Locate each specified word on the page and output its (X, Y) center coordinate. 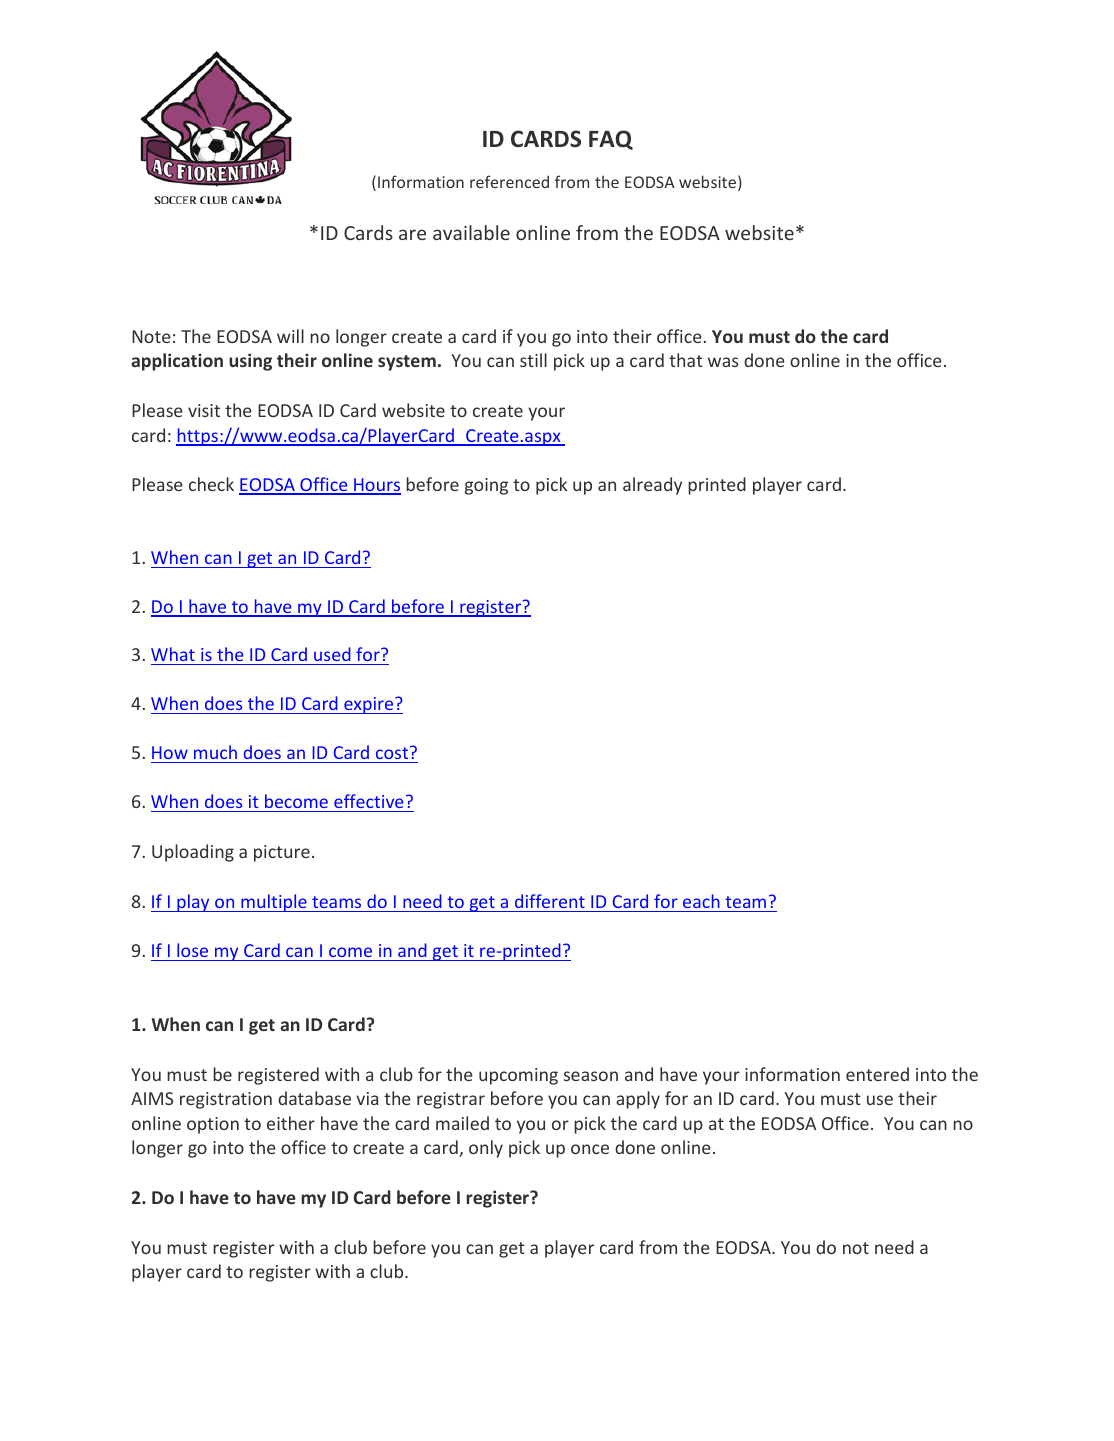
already (652, 486)
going (486, 486)
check (211, 484)
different (550, 901)
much (215, 752)
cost (393, 752)
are (412, 234)
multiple (274, 903)
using (250, 362)
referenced (509, 181)
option (213, 1125)
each (701, 901)
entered (877, 1074)
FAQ (611, 140)
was (723, 362)
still (533, 360)
